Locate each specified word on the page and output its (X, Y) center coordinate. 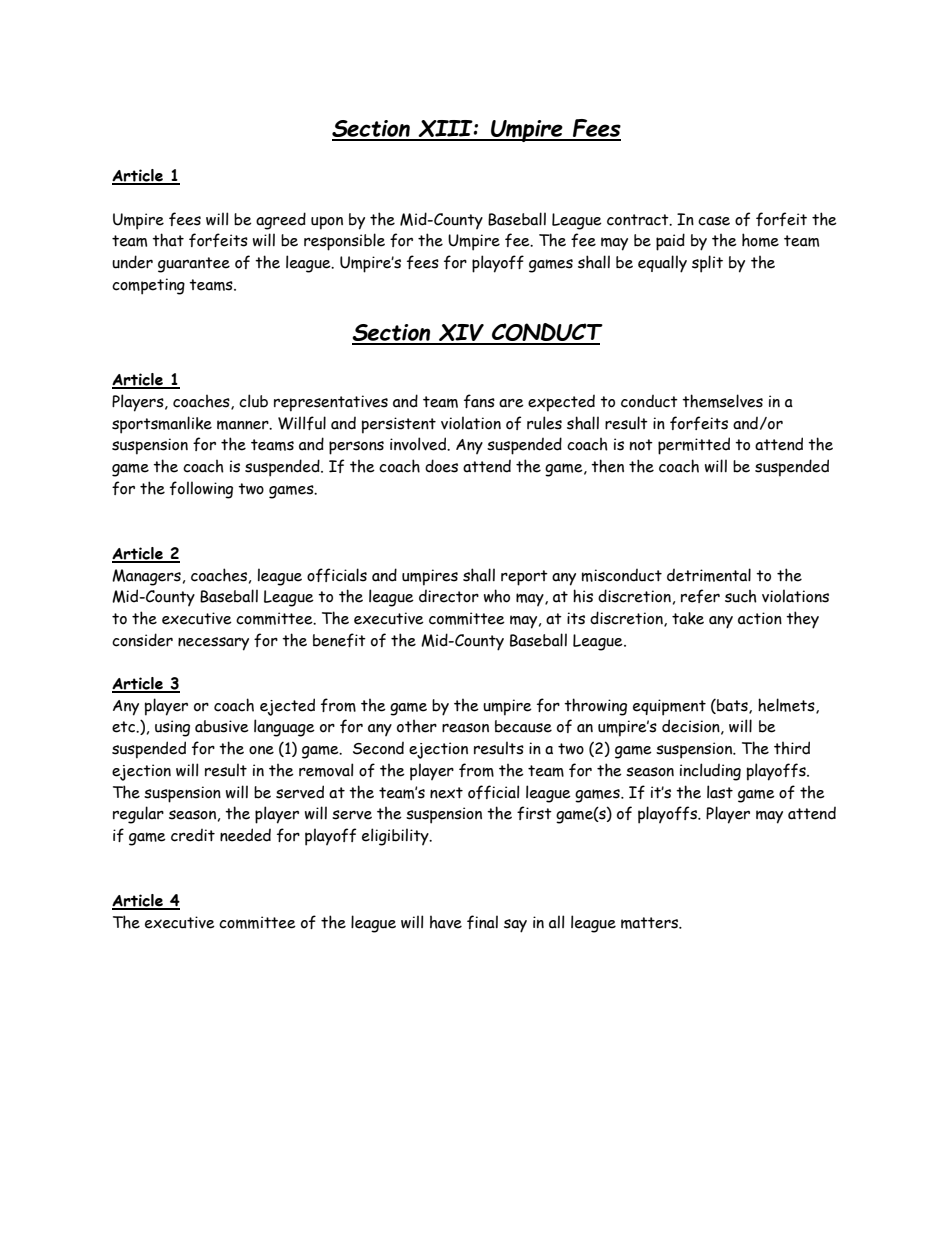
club (253, 401)
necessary (213, 644)
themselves (722, 401)
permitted (694, 446)
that (168, 240)
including (710, 772)
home (760, 240)
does (441, 466)
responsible (344, 242)
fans (479, 401)
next (446, 793)
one (261, 750)
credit (193, 835)
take (688, 618)
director (449, 596)
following (201, 490)
